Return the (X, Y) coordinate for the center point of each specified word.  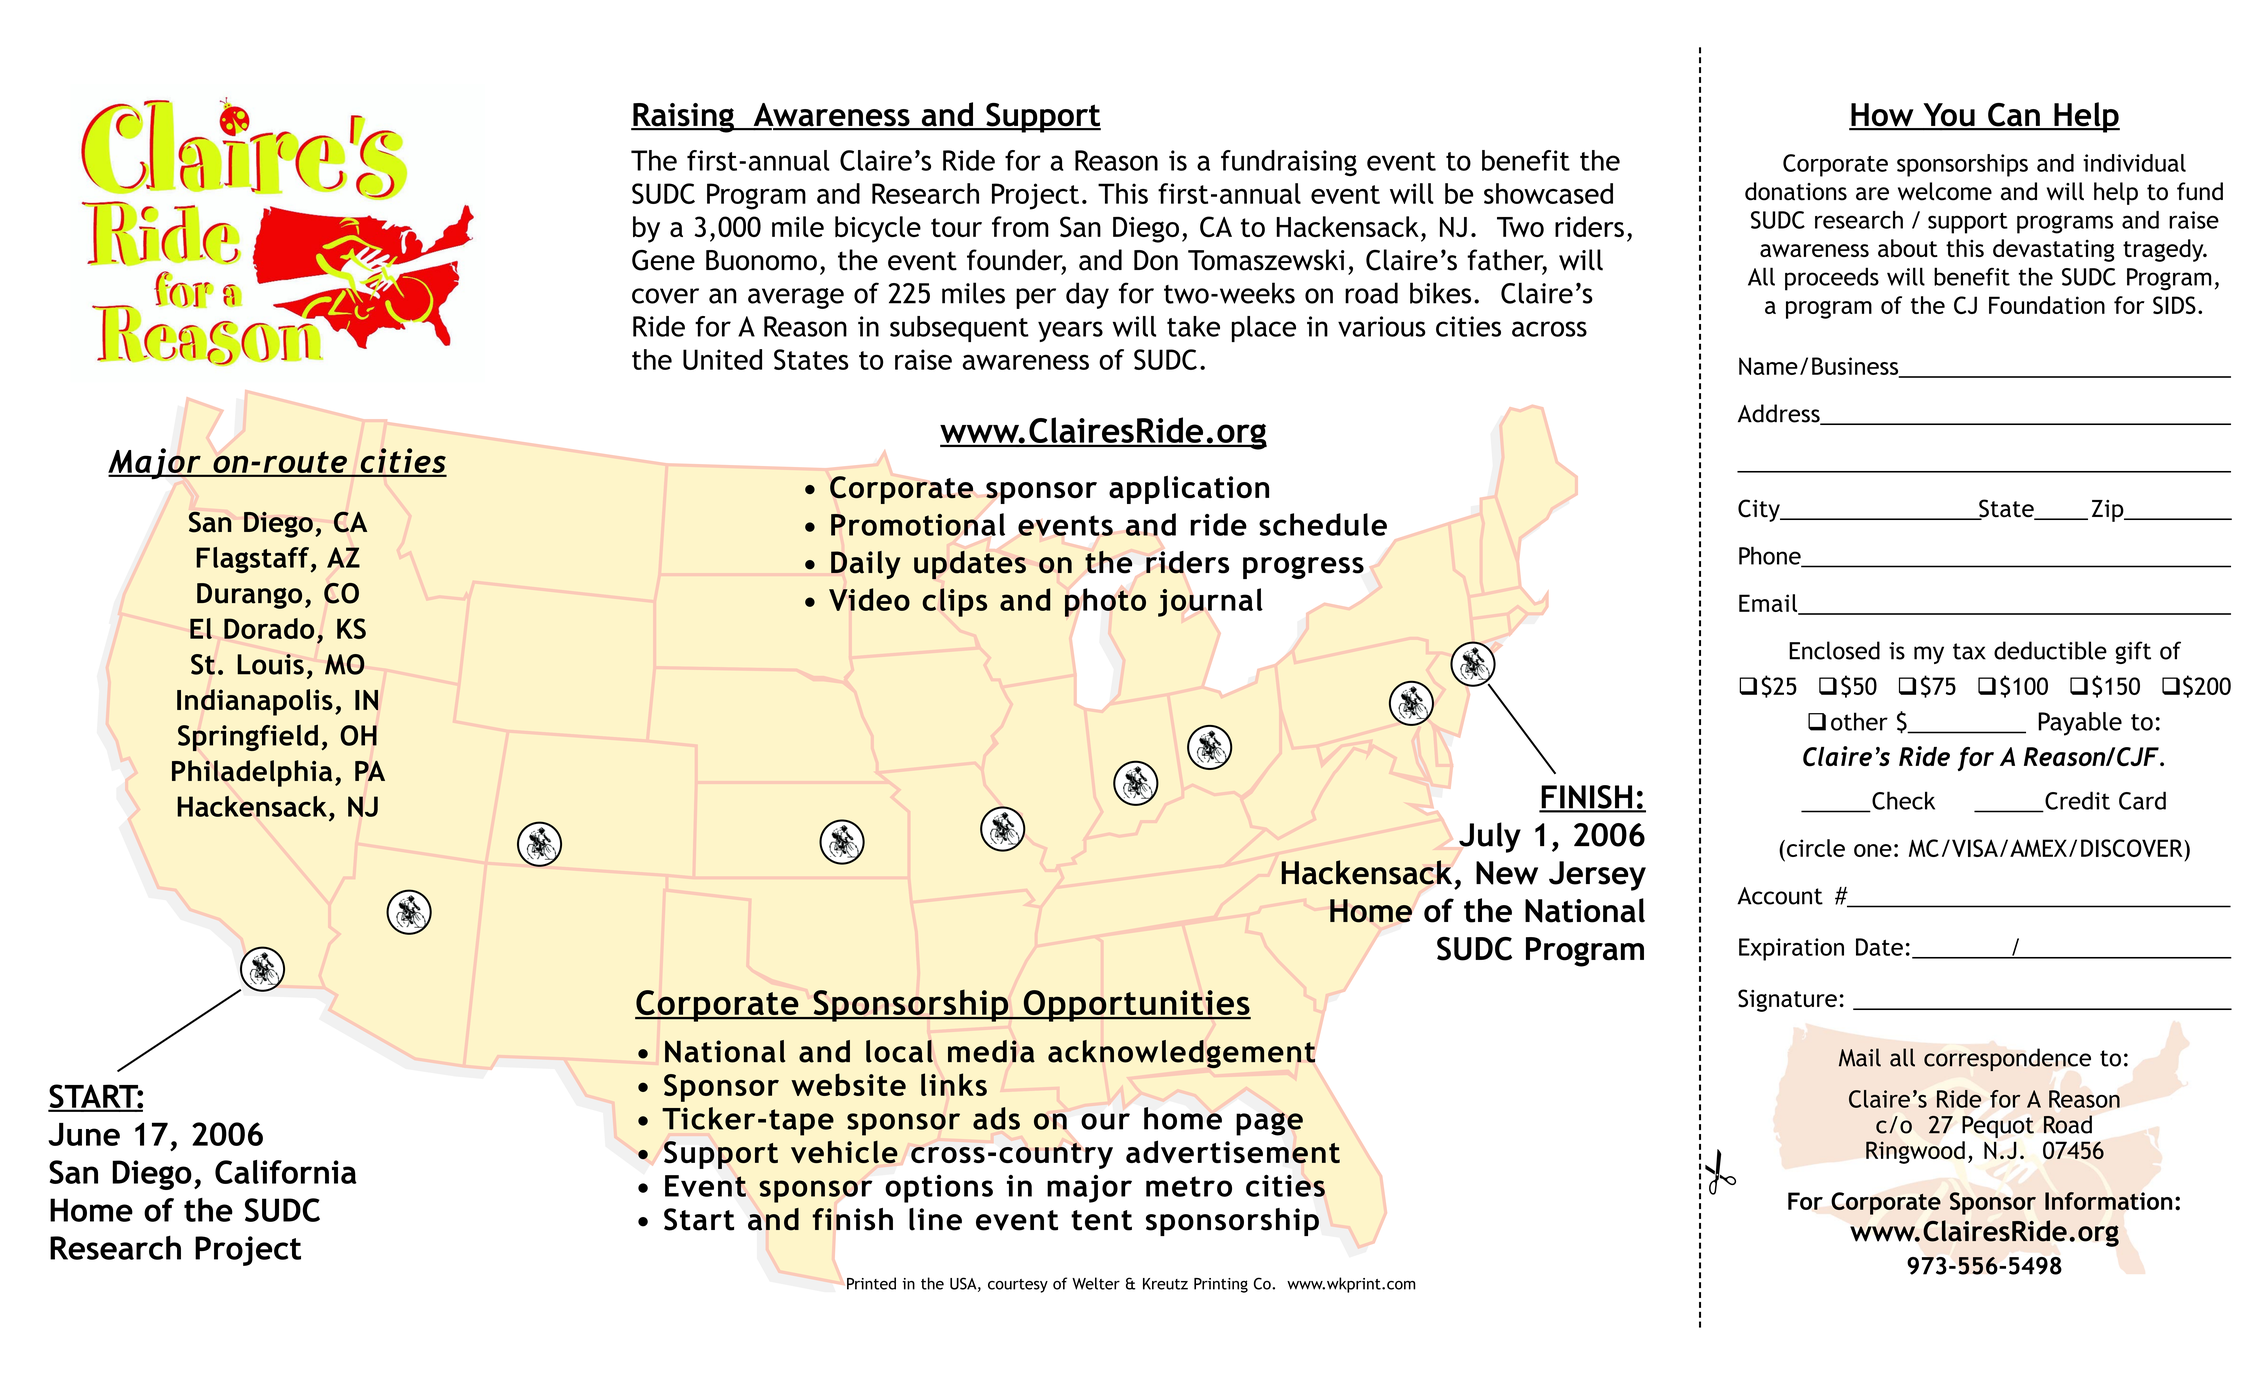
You (1949, 116)
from (1020, 226)
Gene (663, 260)
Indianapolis (255, 702)
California (286, 1172)
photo (1105, 602)
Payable (2080, 724)
